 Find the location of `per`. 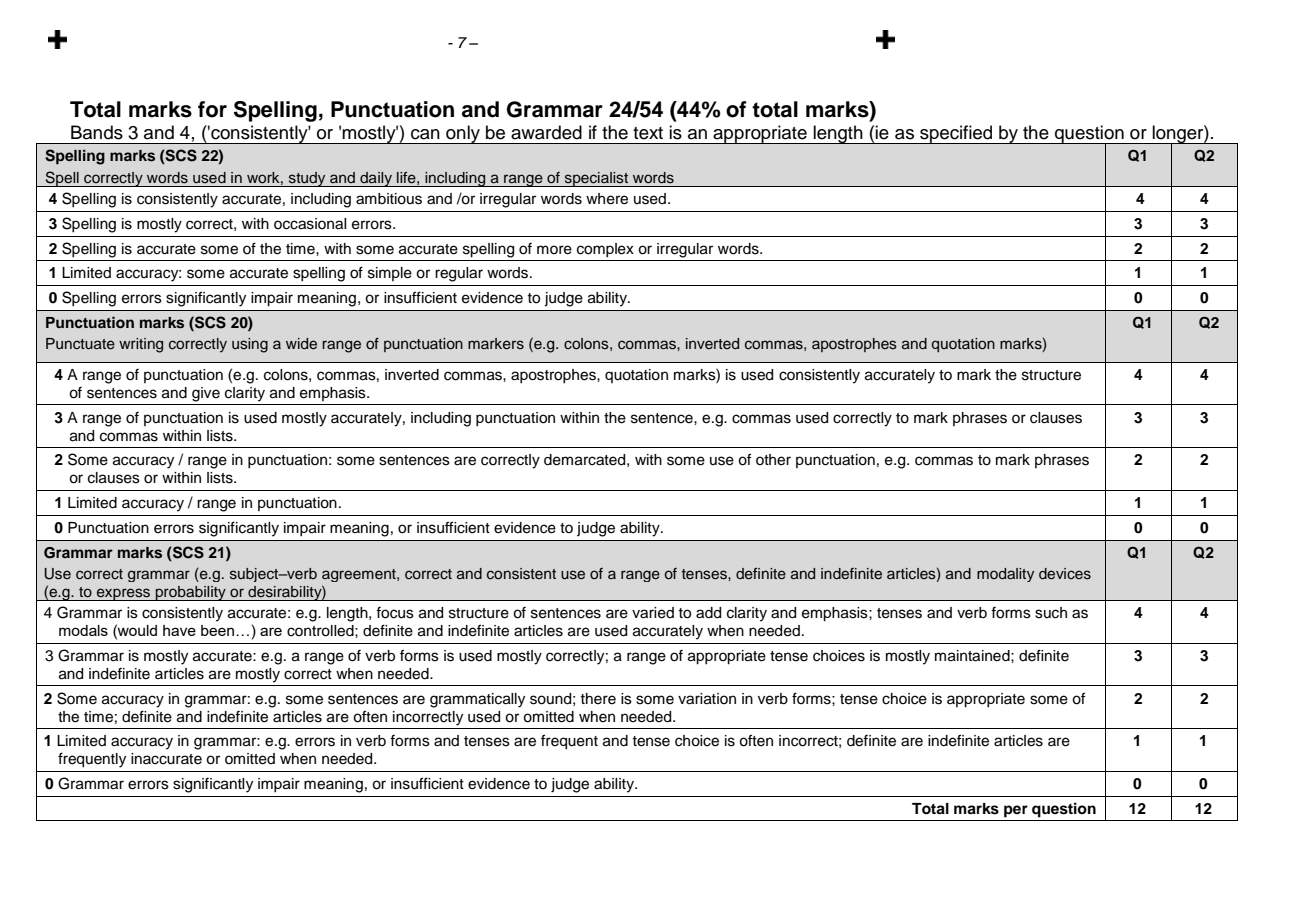

per is located at coordinates (1016, 811).
